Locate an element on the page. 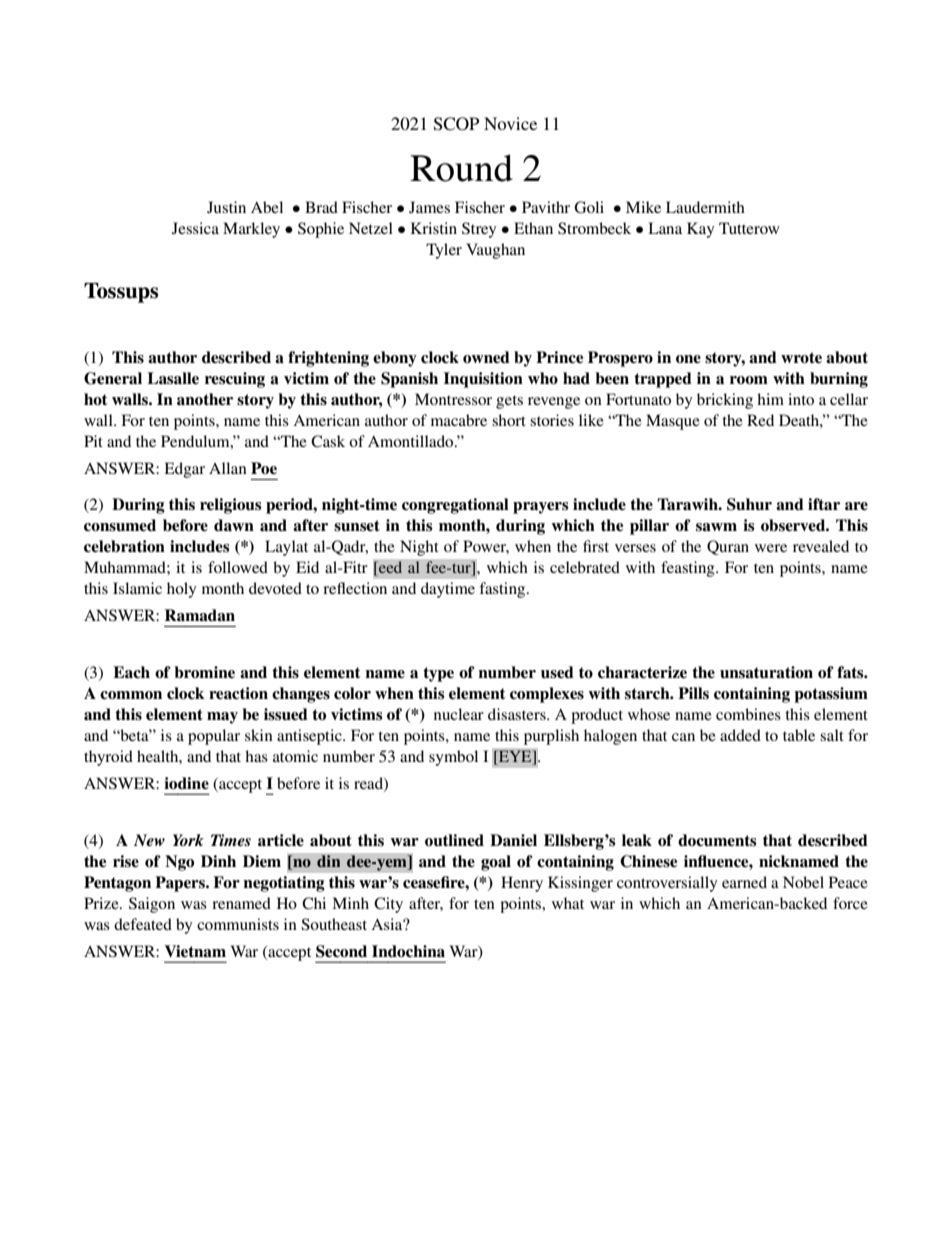 The height and width of the document is (1233, 952). Mike is located at coordinates (643, 207).
